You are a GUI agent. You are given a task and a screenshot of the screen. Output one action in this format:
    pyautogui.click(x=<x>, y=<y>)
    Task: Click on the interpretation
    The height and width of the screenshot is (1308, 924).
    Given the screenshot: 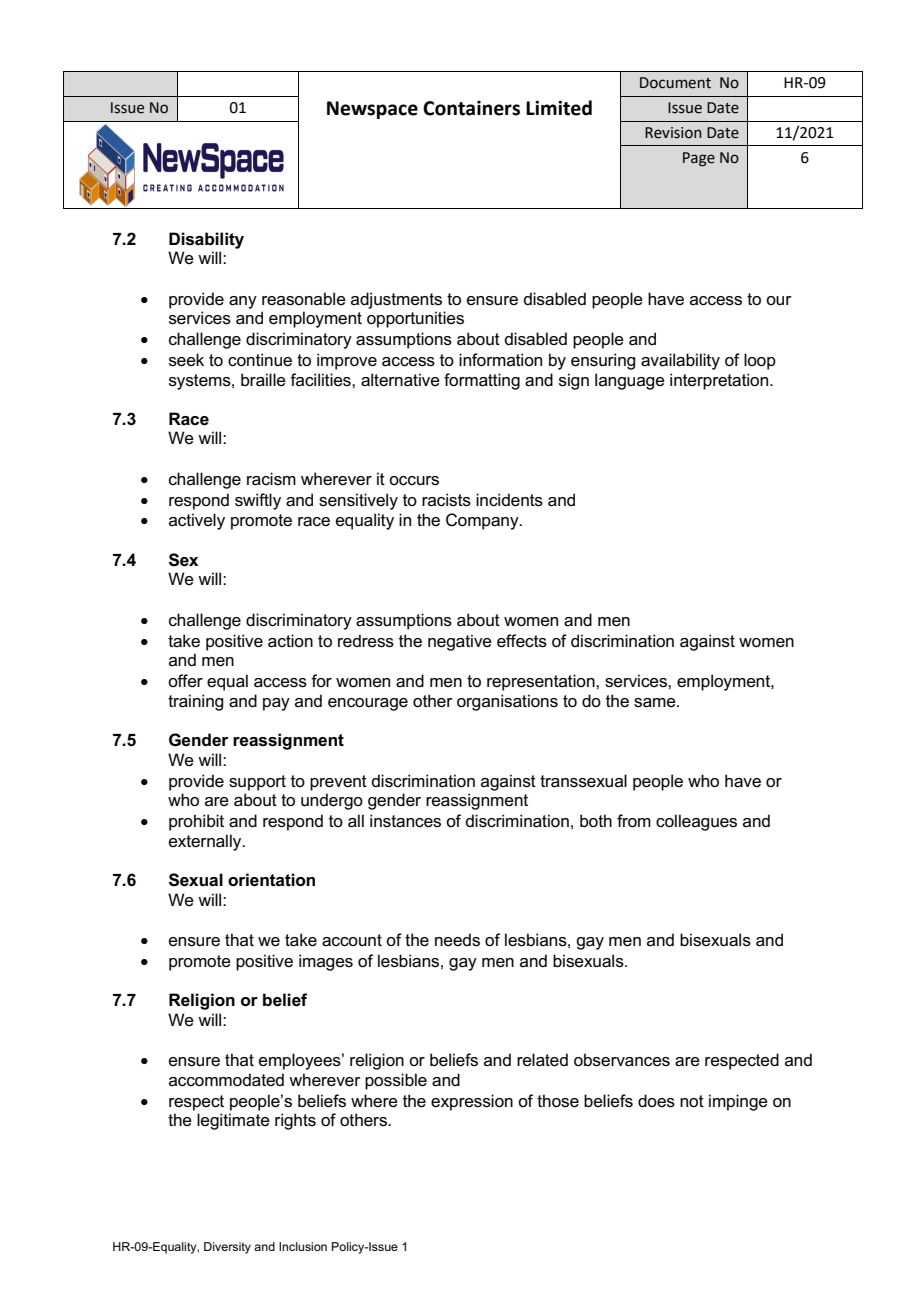 What is the action you would take?
    pyautogui.click(x=720, y=381)
